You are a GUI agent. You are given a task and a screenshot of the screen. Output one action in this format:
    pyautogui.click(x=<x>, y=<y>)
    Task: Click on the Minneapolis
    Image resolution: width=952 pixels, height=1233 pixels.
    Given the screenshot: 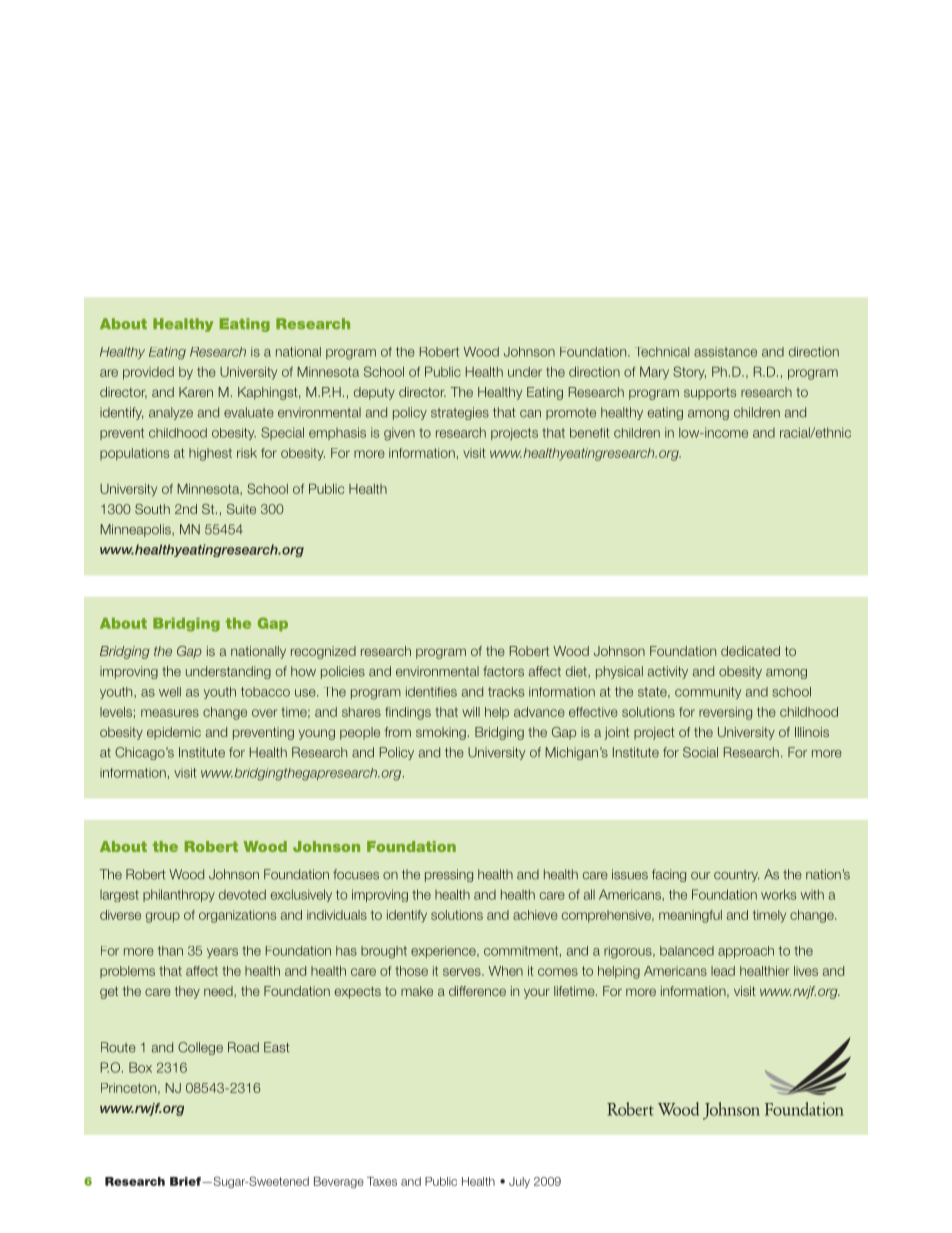 What is the action you would take?
    pyautogui.click(x=136, y=530)
